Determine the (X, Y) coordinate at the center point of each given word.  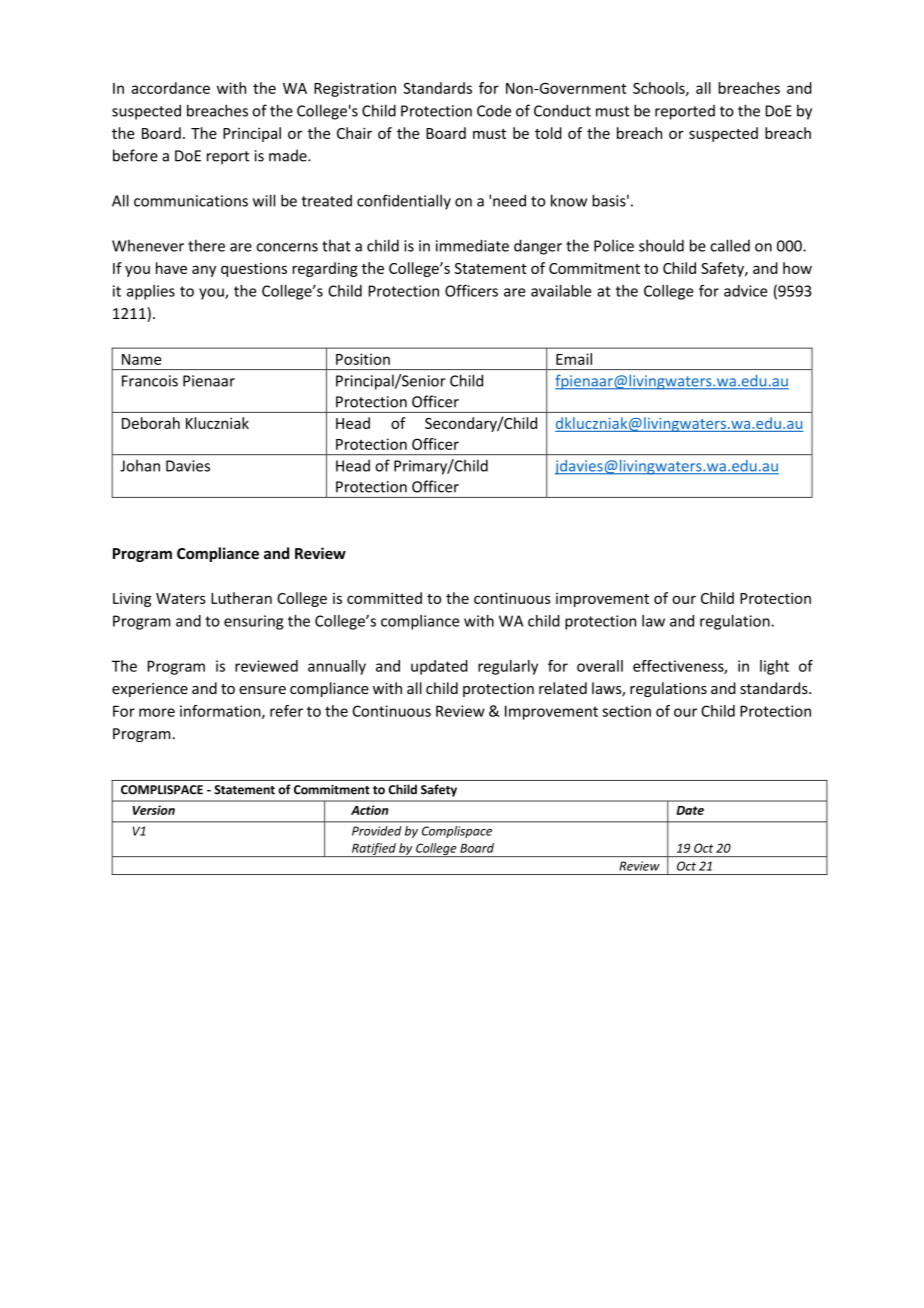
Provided (377, 831)
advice (745, 291)
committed (384, 598)
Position (363, 359)
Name (141, 359)
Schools (660, 89)
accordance (170, 88)
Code (494, 110)
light (774, 667)
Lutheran (241, 598)
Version (153, 810)
